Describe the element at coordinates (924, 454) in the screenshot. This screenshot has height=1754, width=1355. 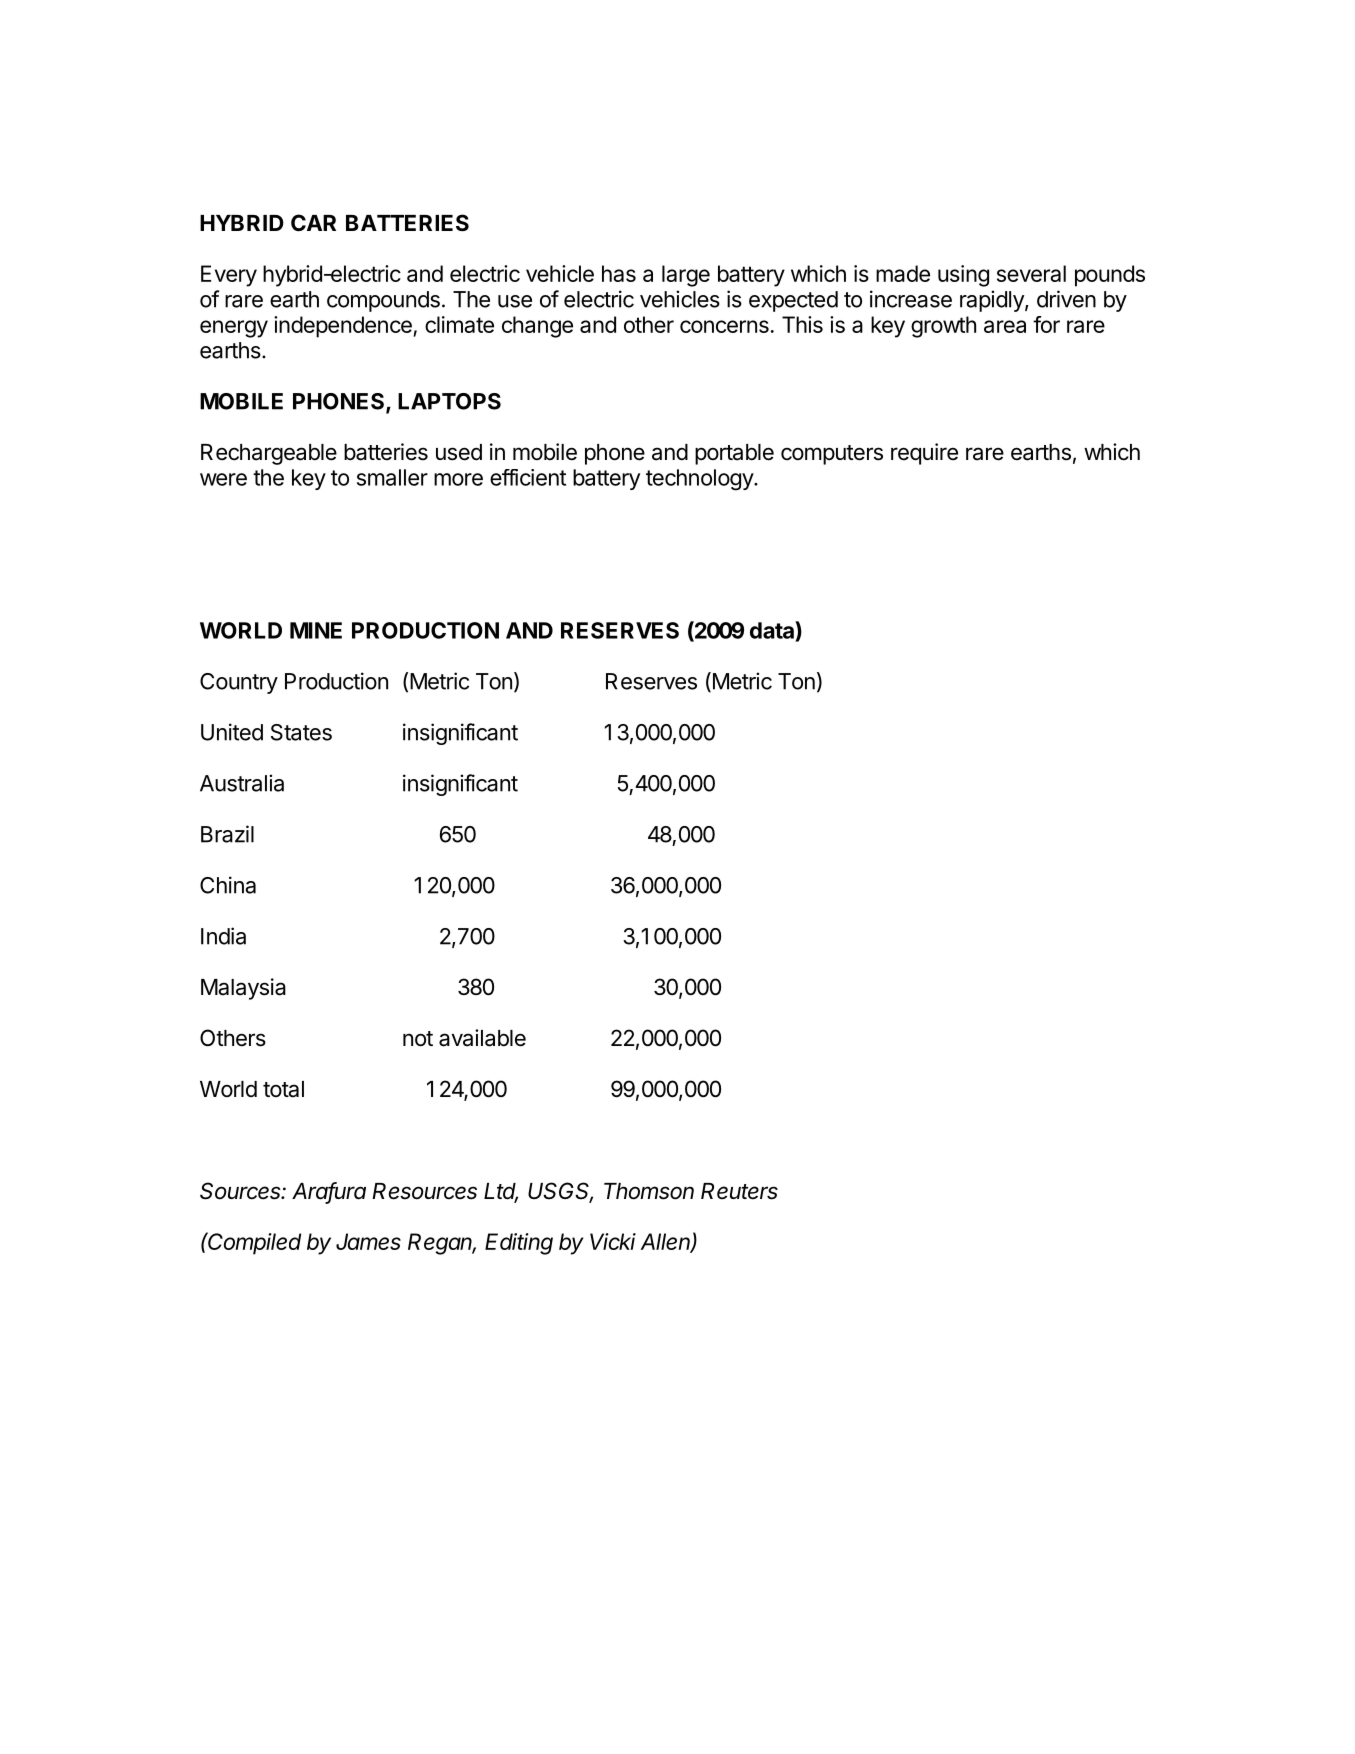
I see `require` at that location.
